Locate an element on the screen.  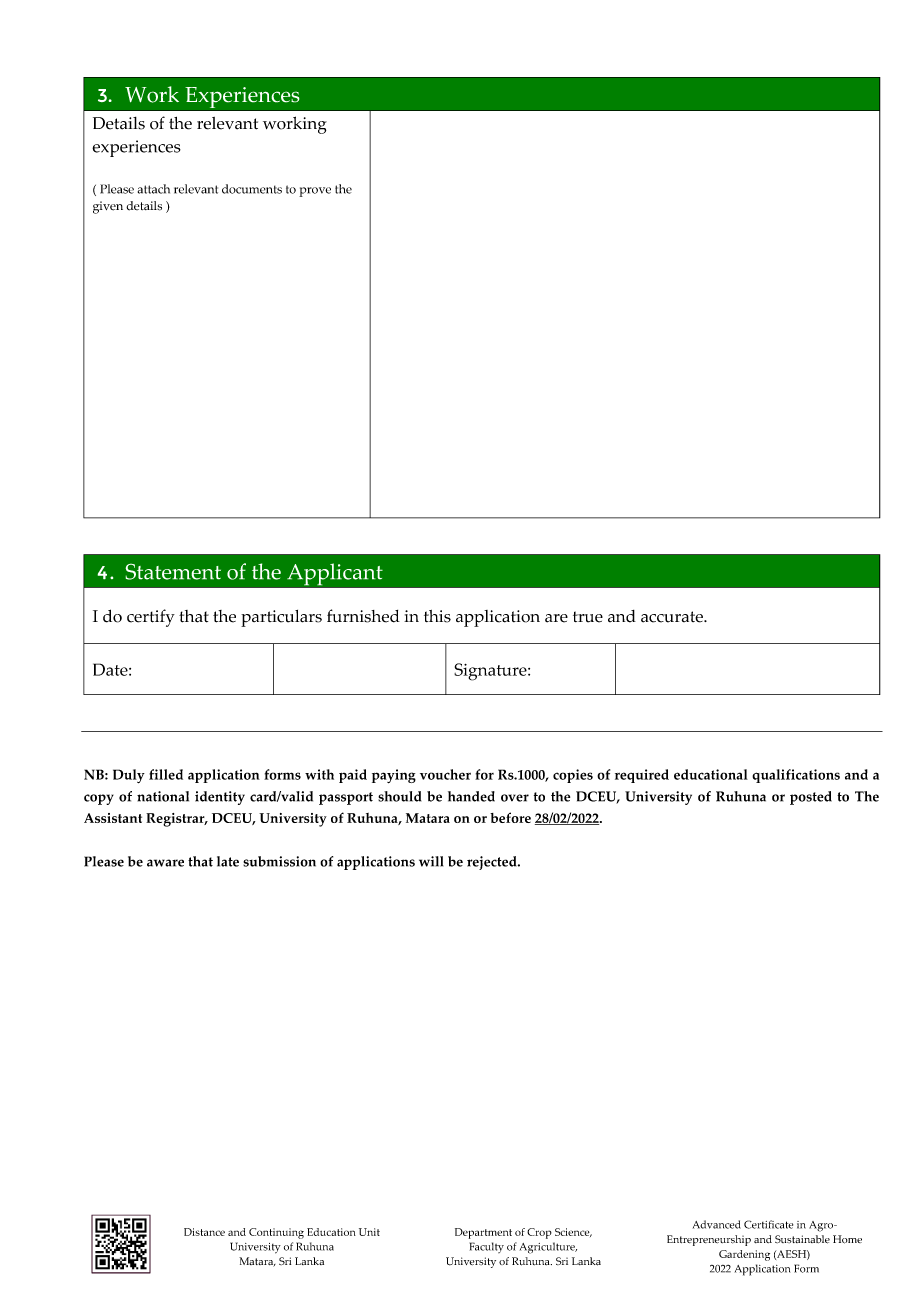
this is located at coordinates (437, 616).
